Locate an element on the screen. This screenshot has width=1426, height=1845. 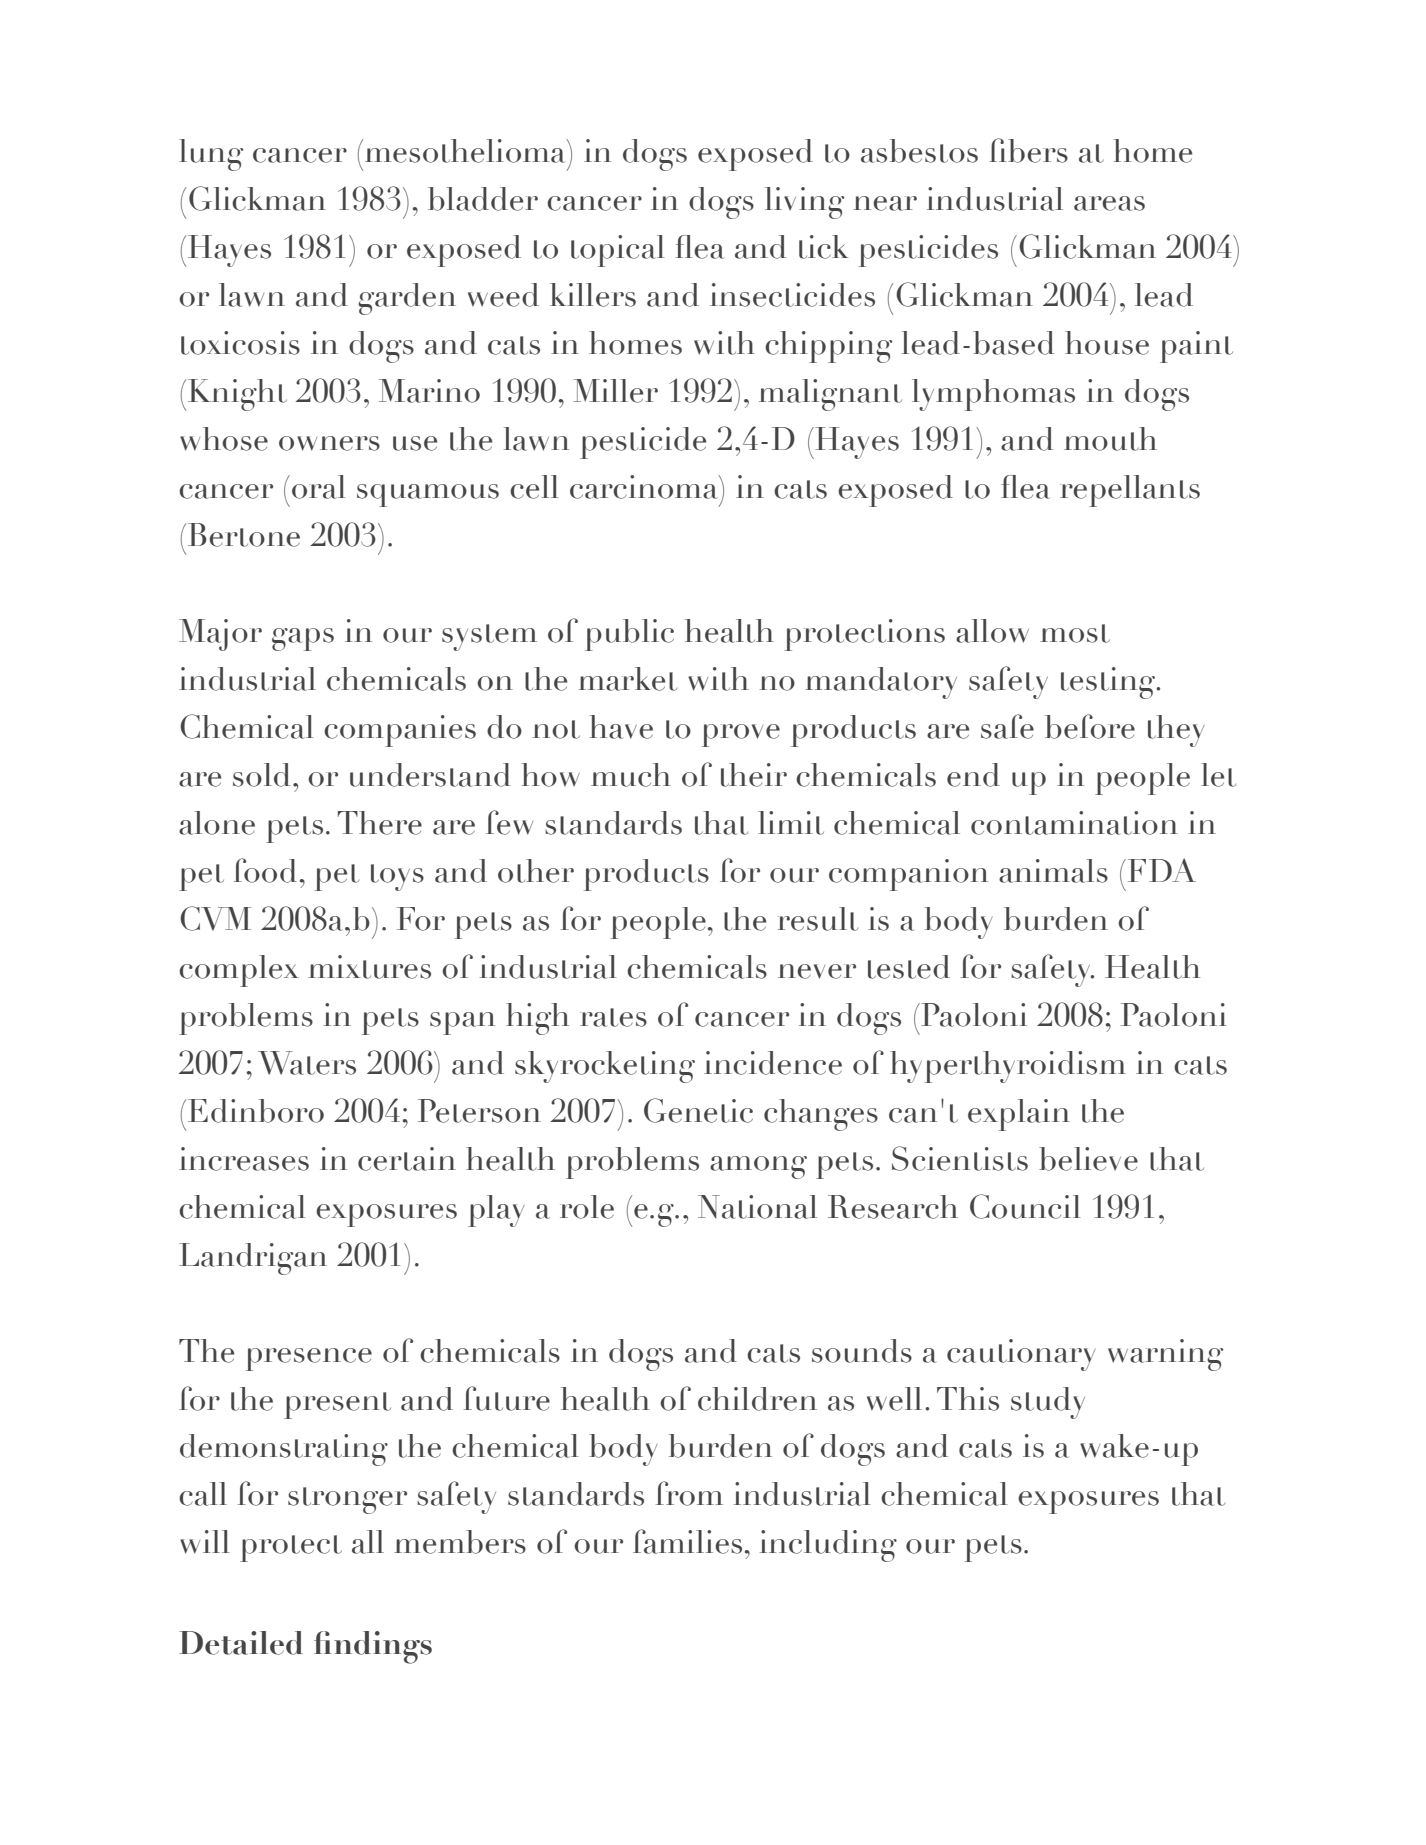
findings is located at coordinates (373, 1647).
